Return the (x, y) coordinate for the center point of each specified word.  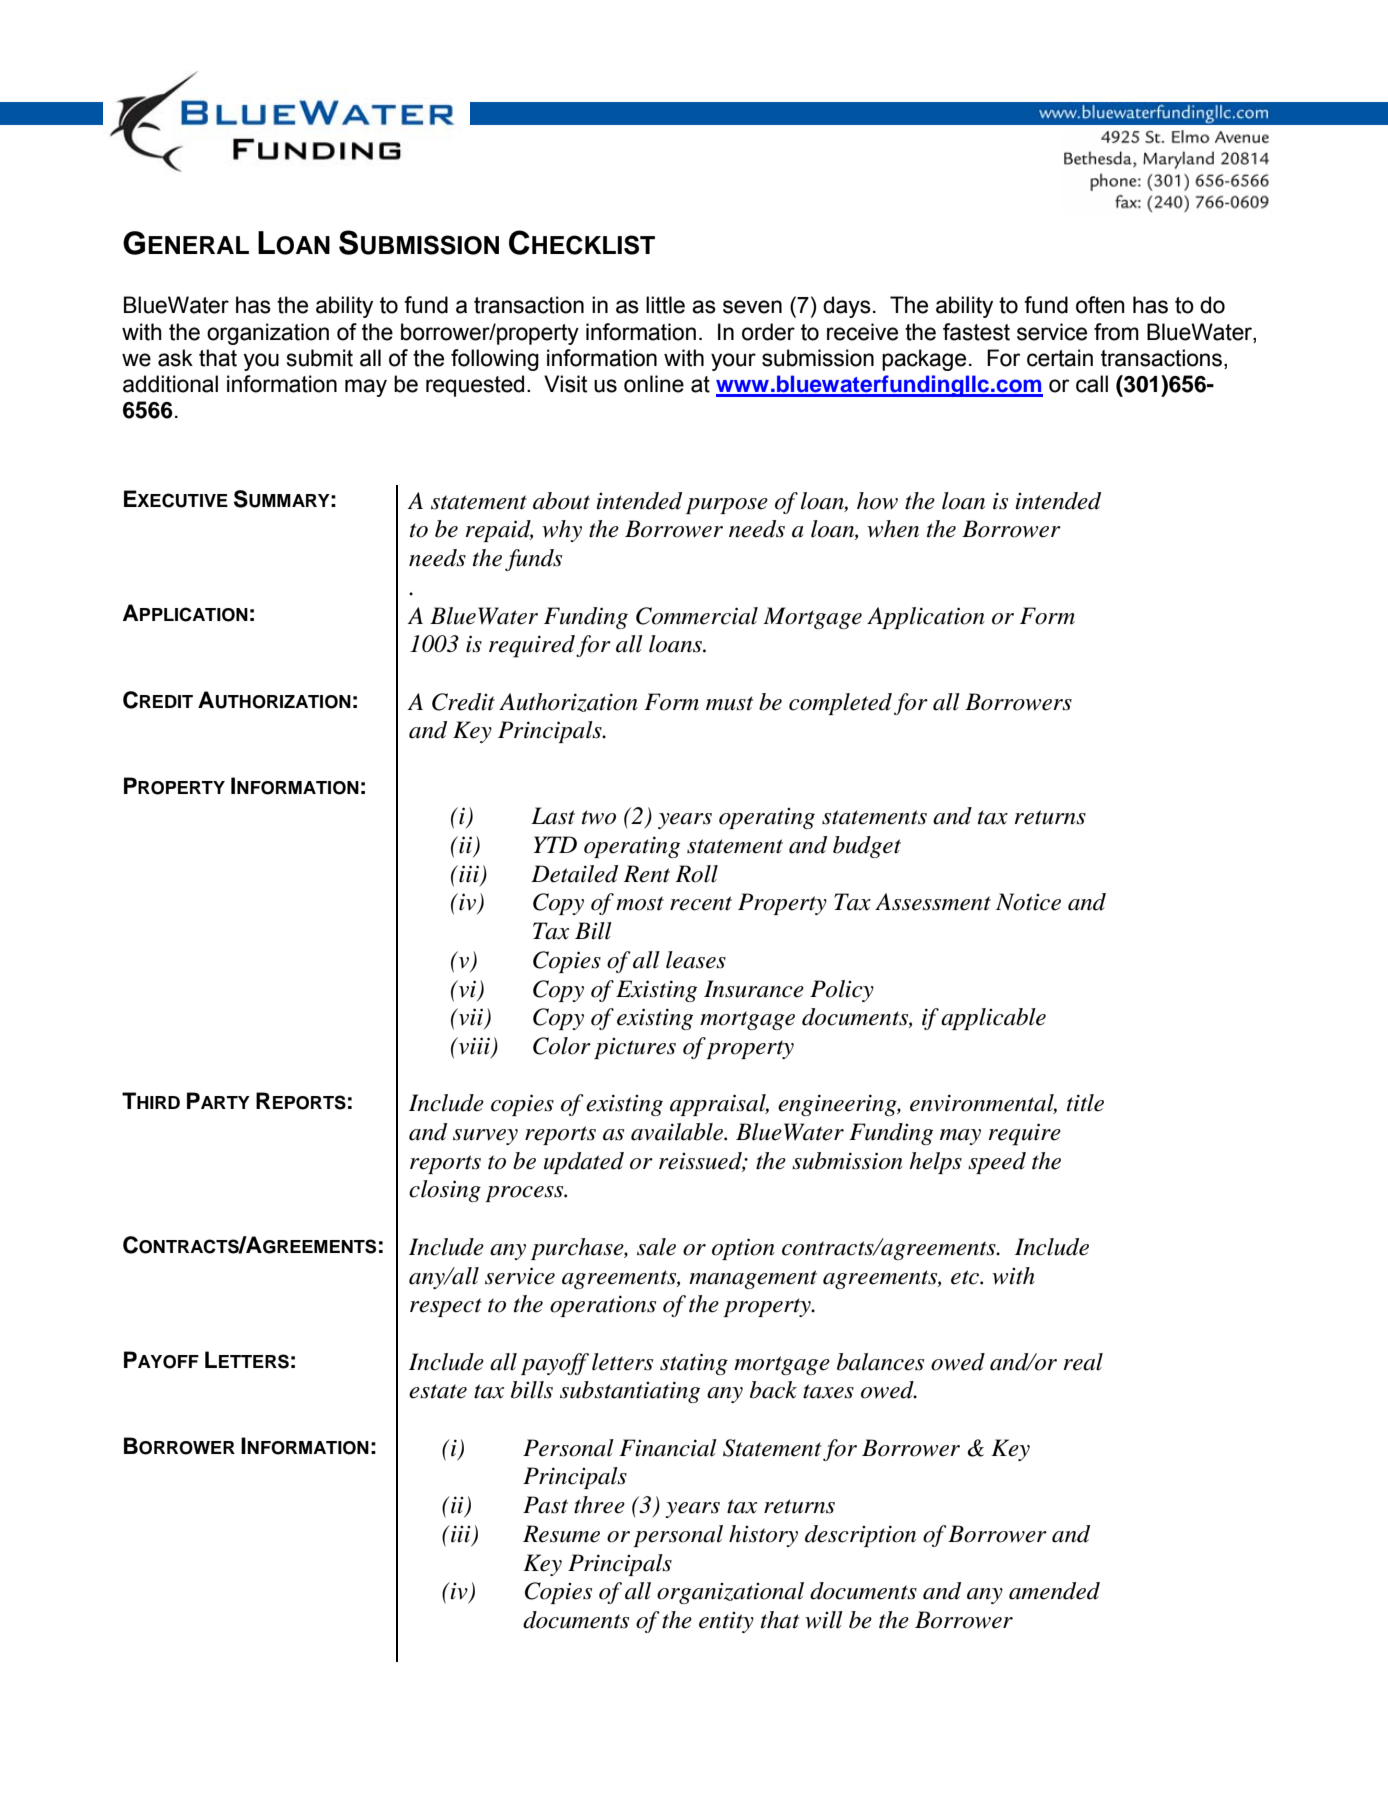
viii (474, 1047)
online (654, 384)
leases (696, 960)
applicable (993, 1019)
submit (319, 358)
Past (545, 1505)
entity (726, 1622)
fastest (976, 332)
